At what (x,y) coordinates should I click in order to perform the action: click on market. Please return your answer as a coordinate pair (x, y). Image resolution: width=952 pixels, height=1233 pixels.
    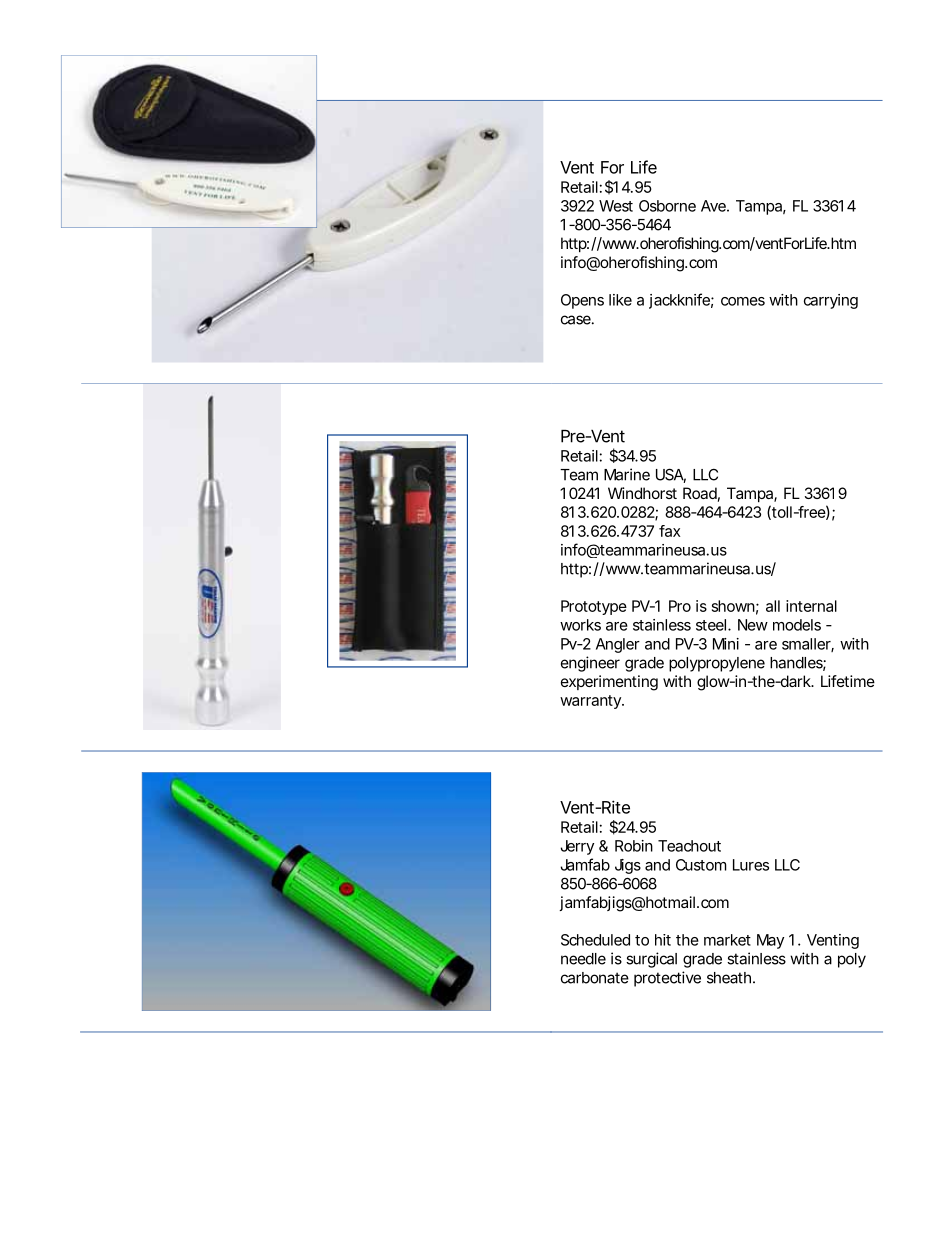
    Looking at the image, I should click on (727, 940).
